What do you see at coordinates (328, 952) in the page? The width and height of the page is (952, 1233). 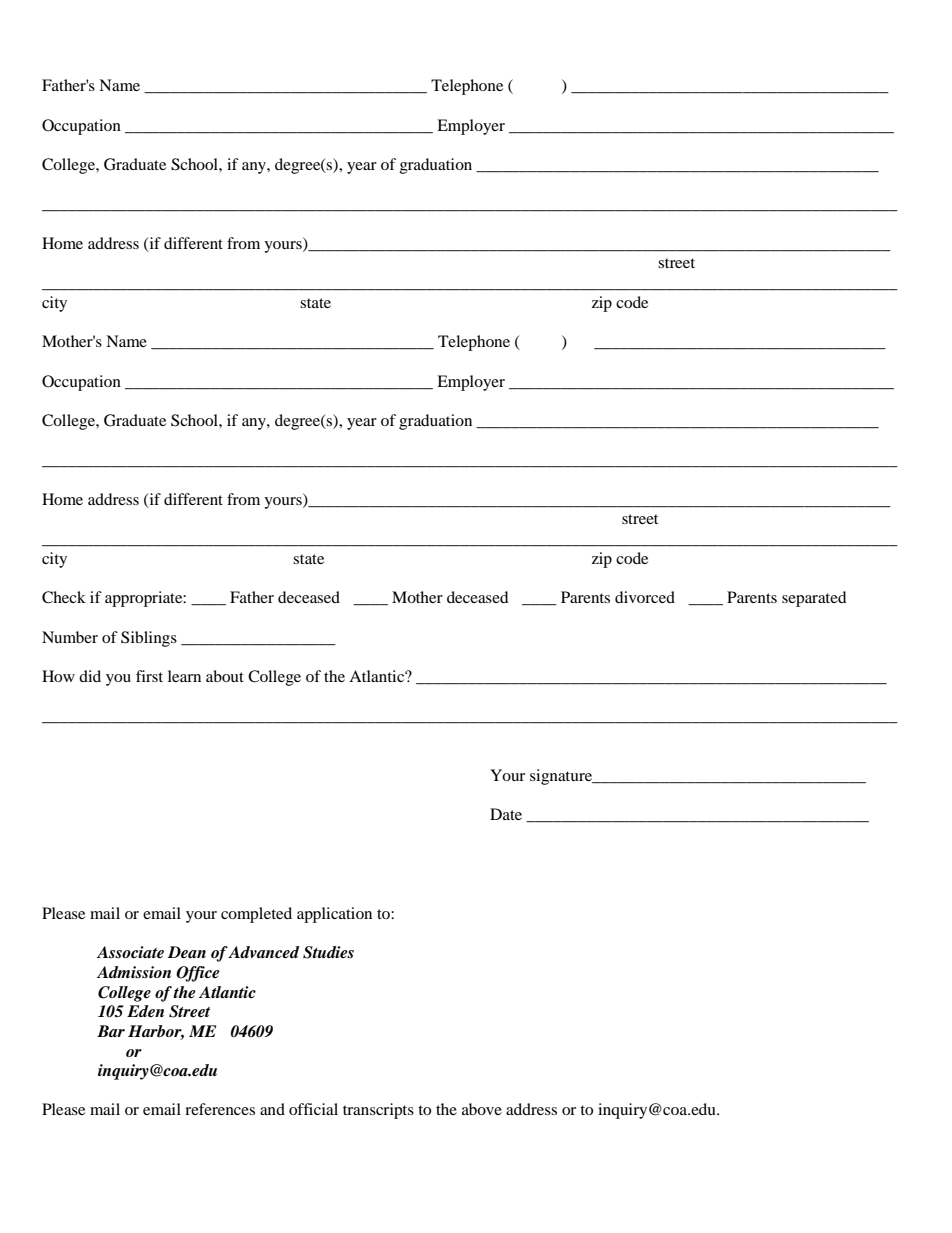 I see `Studies` at bounding box center [328, 952].
